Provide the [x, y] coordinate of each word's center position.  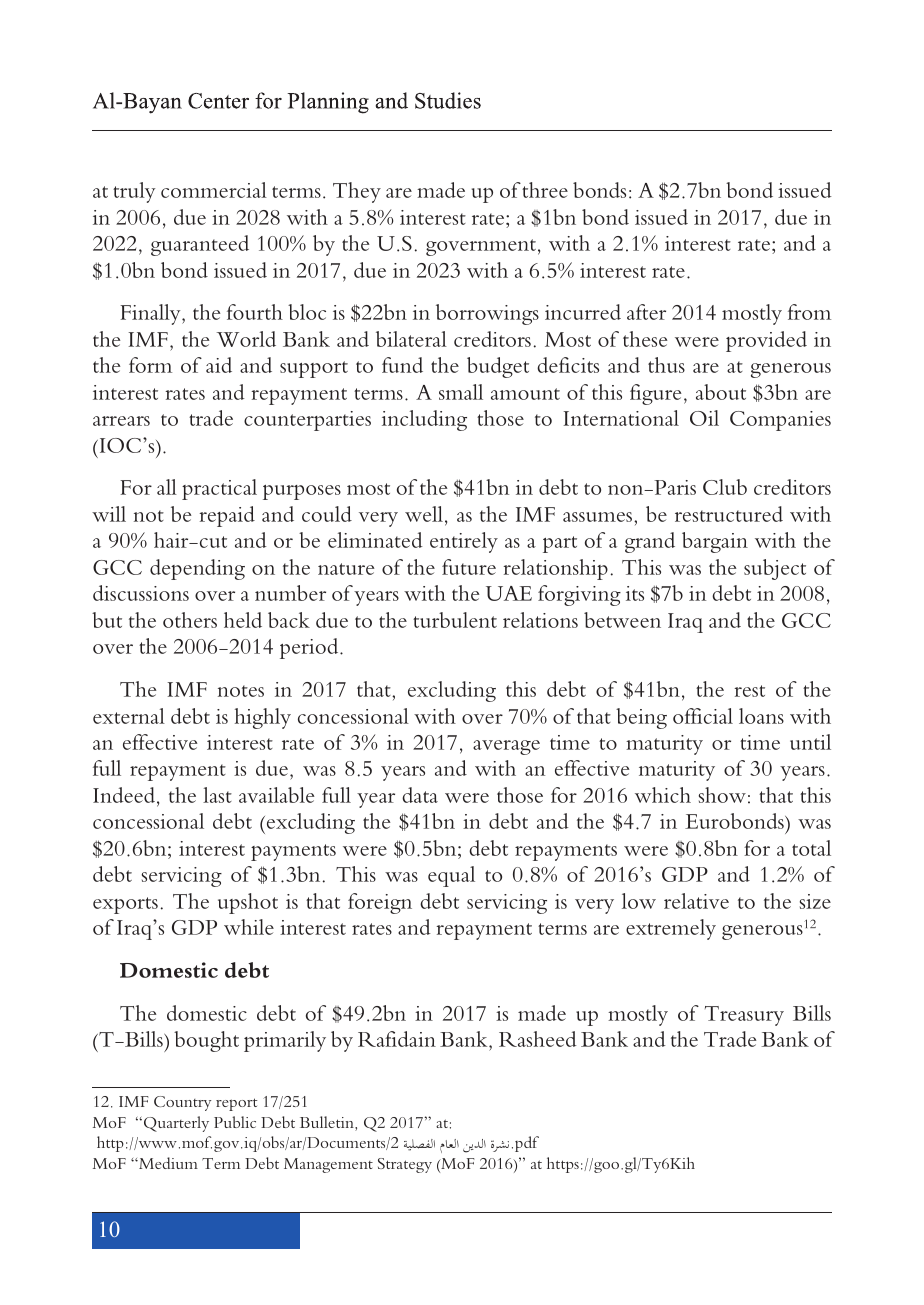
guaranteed [200, 245]
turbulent [455, 620]
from [809, 312]
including [424, 420]
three [545, 190]
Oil [704, 418]
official [703, 716]
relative [696, 901]
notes [241, 691]
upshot [248, 903]
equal [451, 876]
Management [328, 1165]
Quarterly [176, 1124]
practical [219, 489]
